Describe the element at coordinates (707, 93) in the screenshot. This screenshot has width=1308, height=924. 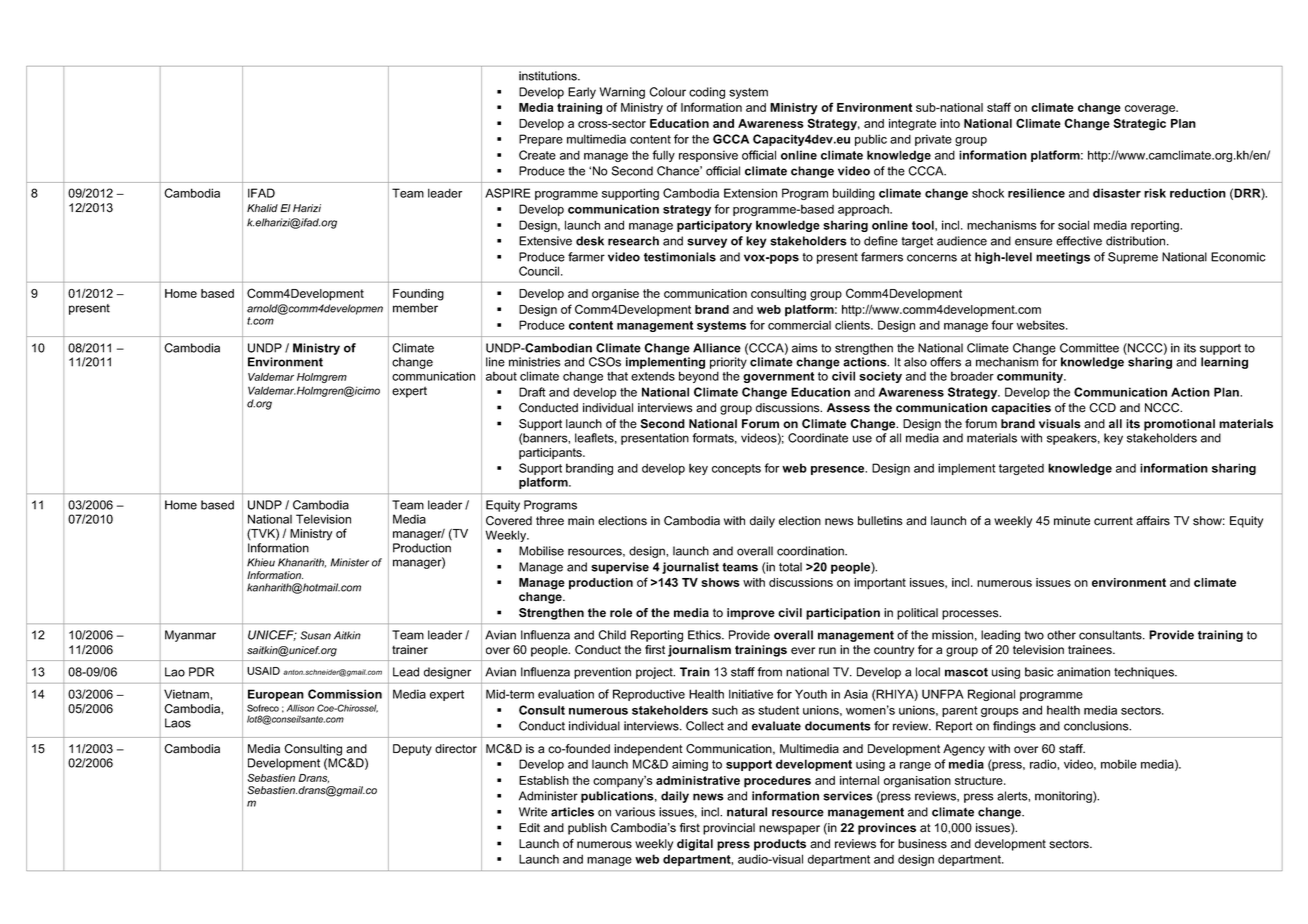
I see `coding` at that location.
